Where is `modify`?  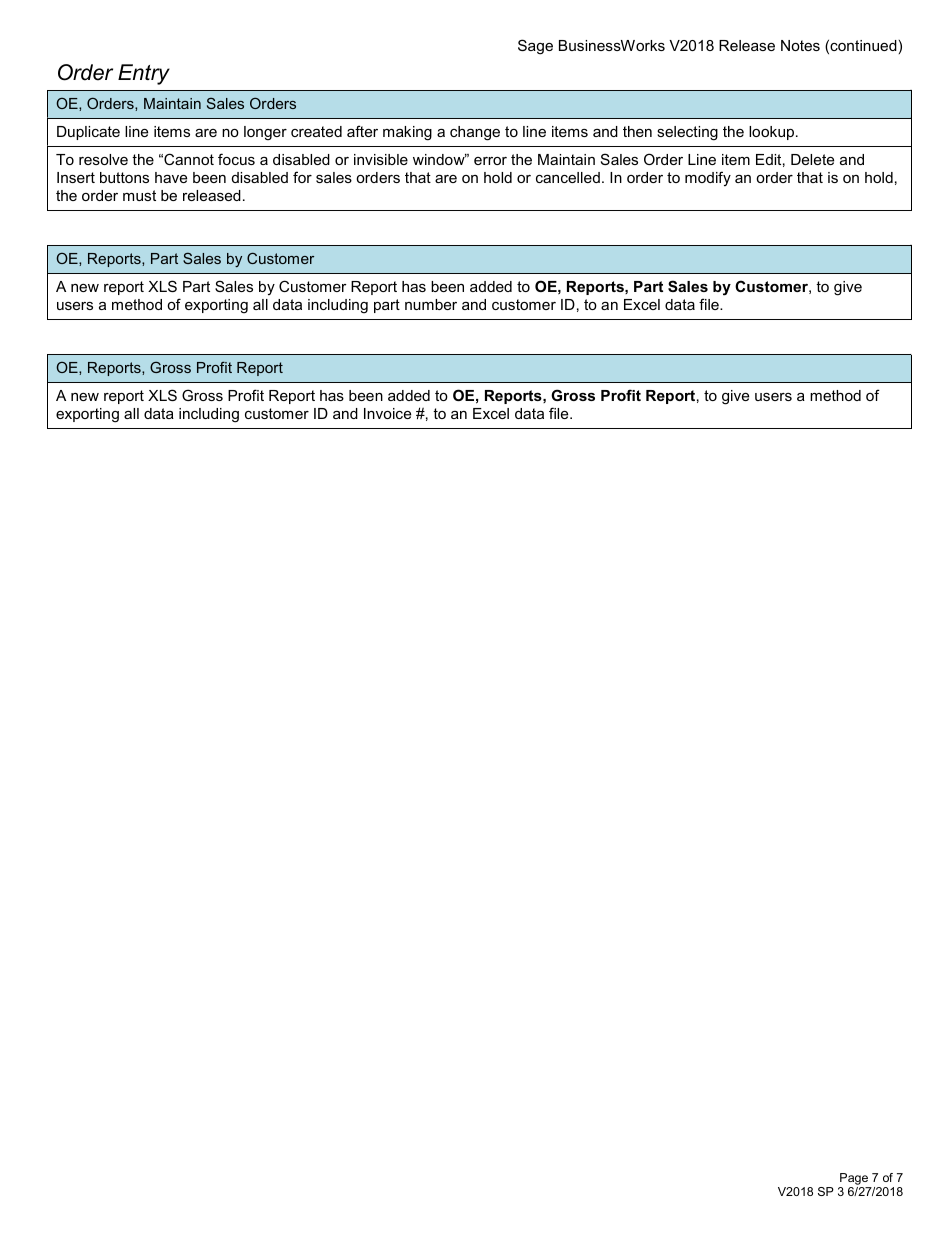
modify is located at coordinates (708, 178).
